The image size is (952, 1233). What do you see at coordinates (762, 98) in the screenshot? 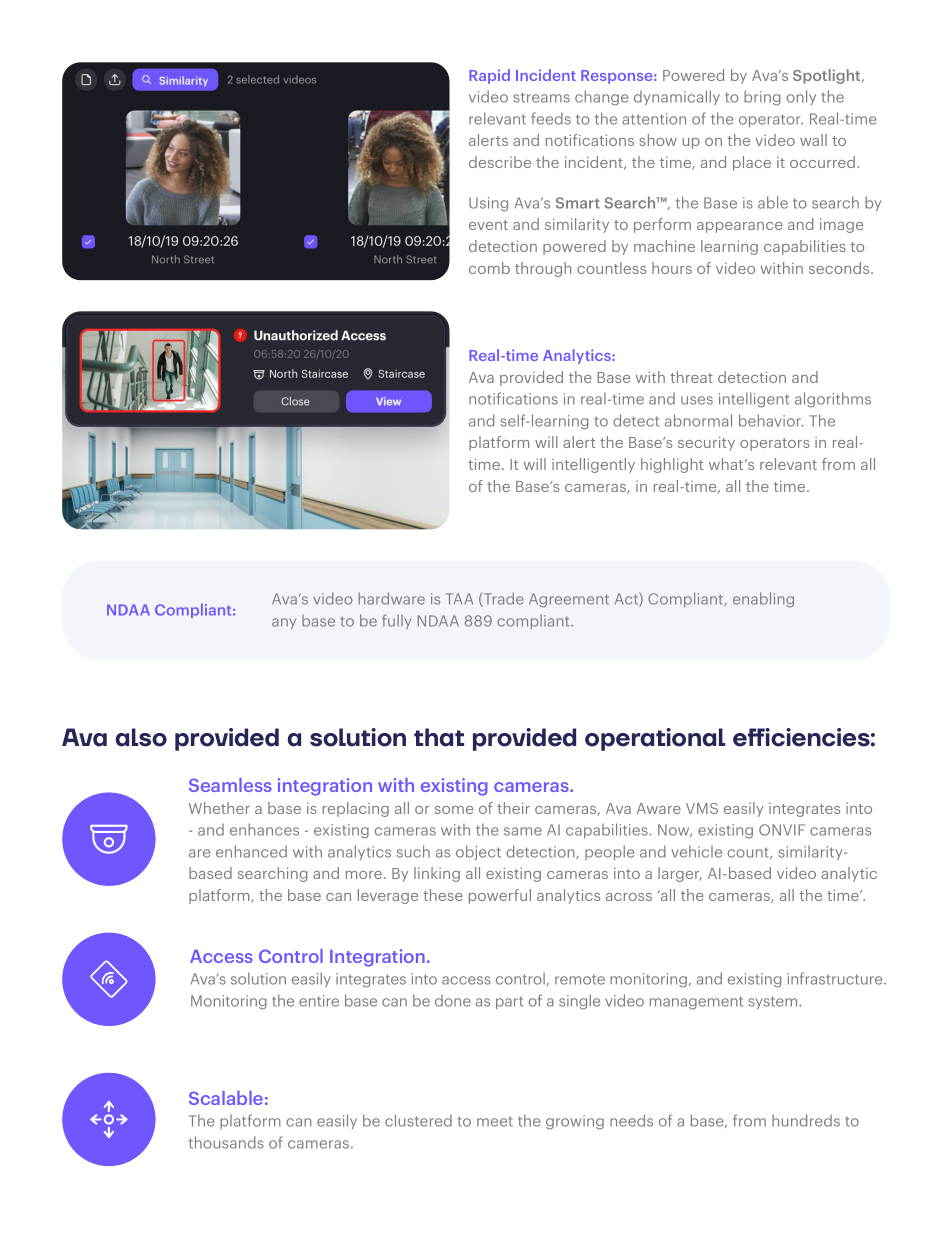
I see `bring` at bounding box center [762, 98].
